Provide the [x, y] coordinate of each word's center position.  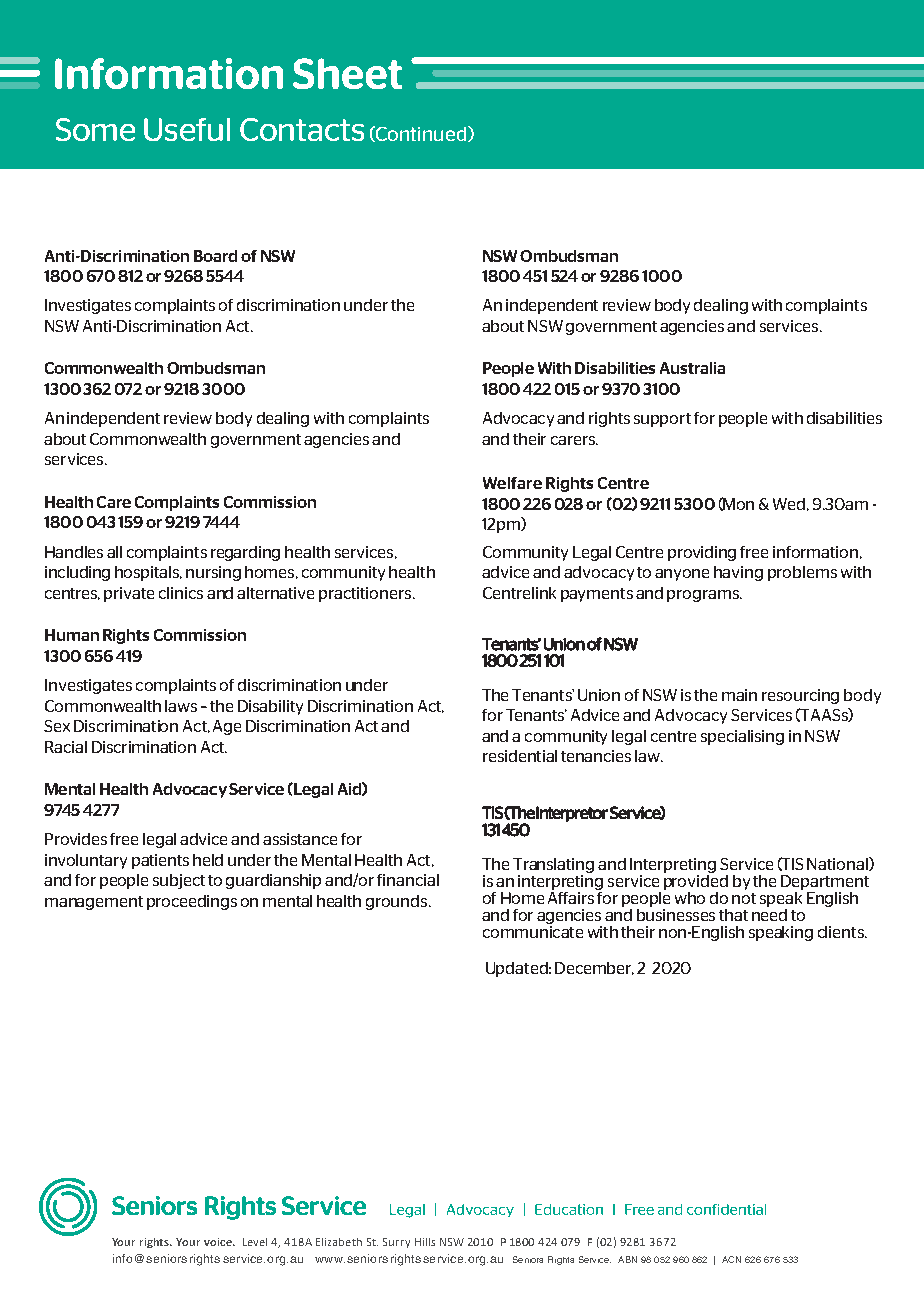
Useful [187, 129]
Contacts [302, 129]
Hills [425, 1242]
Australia [692, 368]
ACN [731, 1259]
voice [219, 1242]
